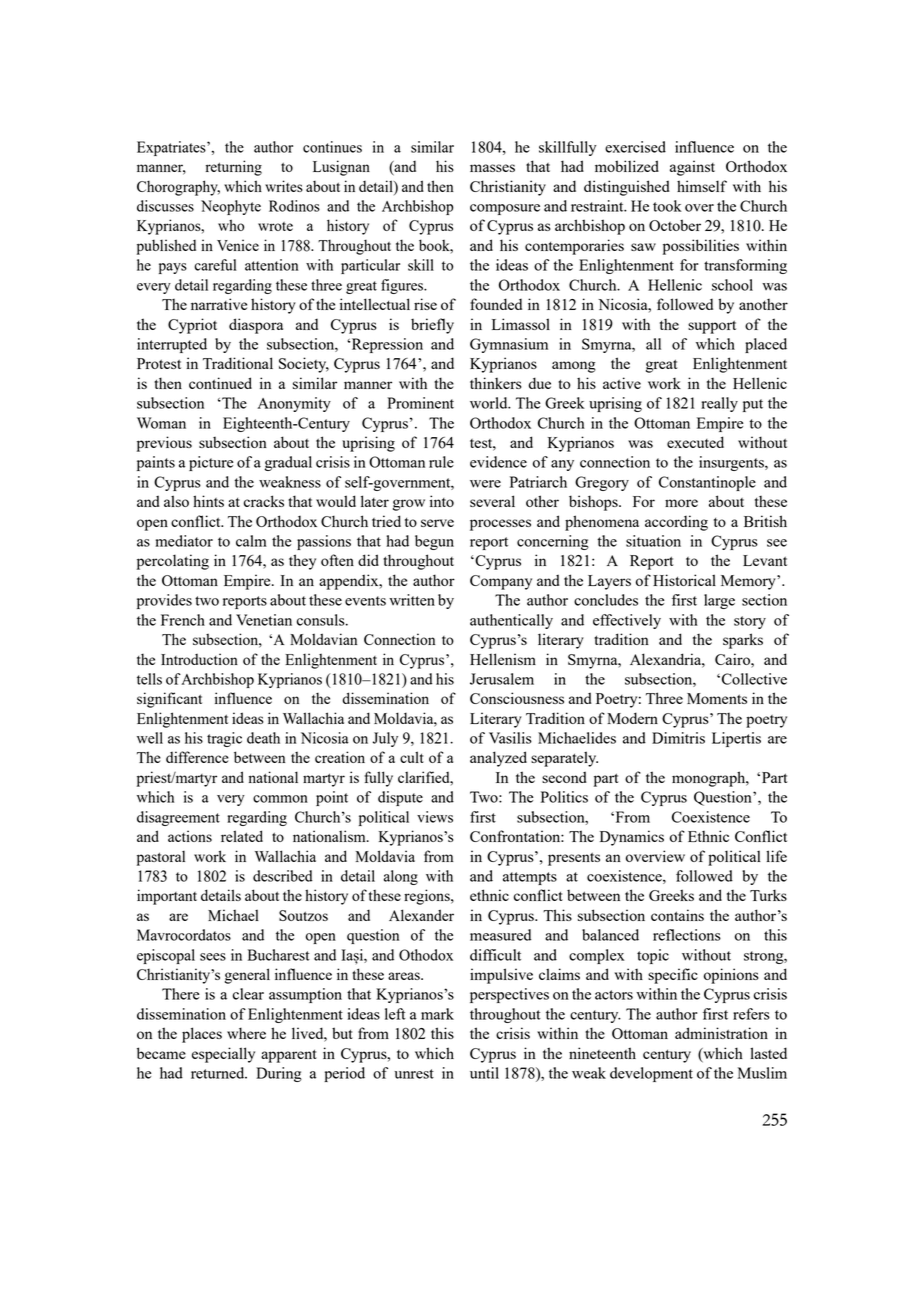  Describe the element at coordinates (692, 168) in the image. I see `against` at that location.
